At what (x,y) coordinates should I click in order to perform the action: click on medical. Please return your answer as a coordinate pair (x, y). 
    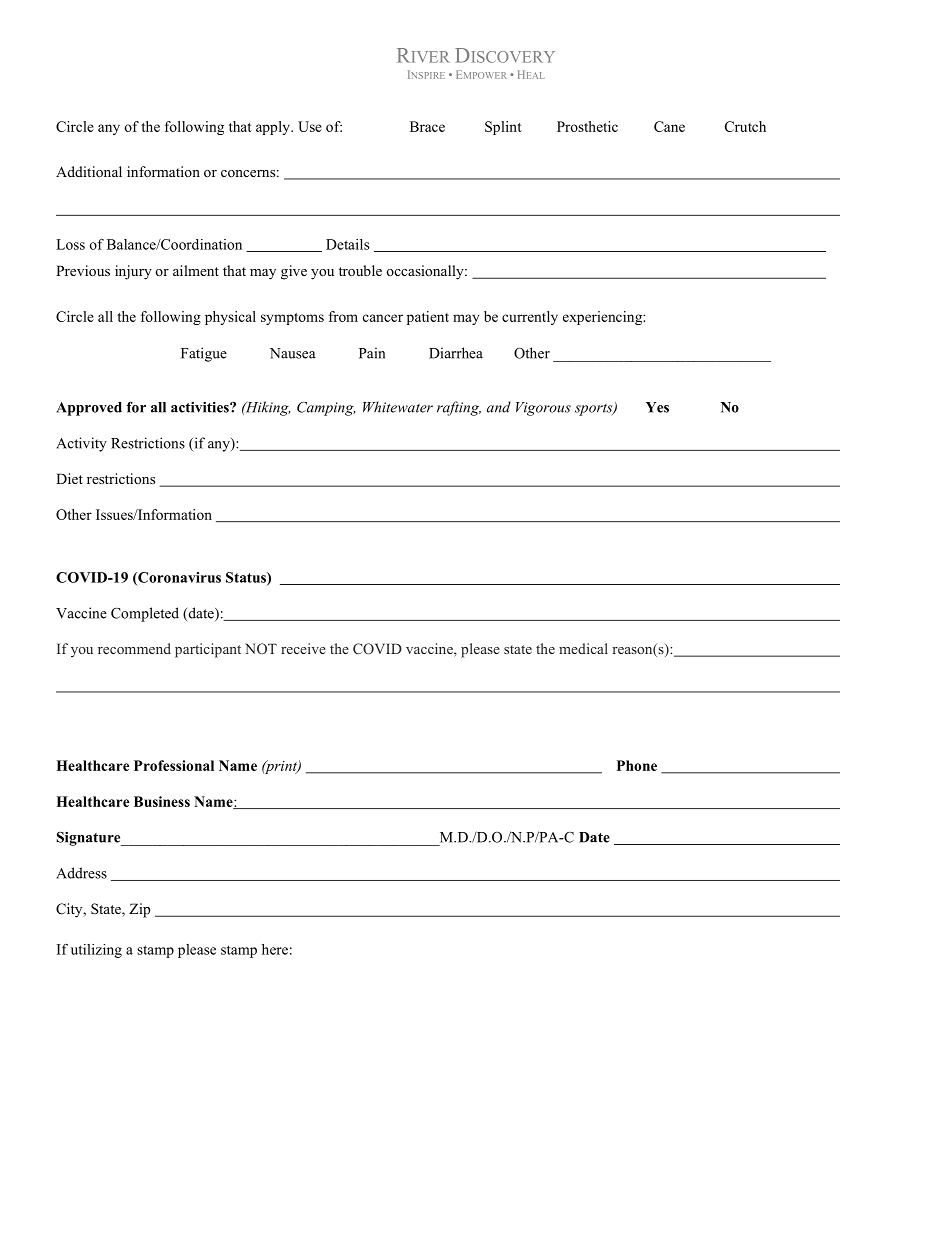
    Looking at the image, I should click on (583, 648).
